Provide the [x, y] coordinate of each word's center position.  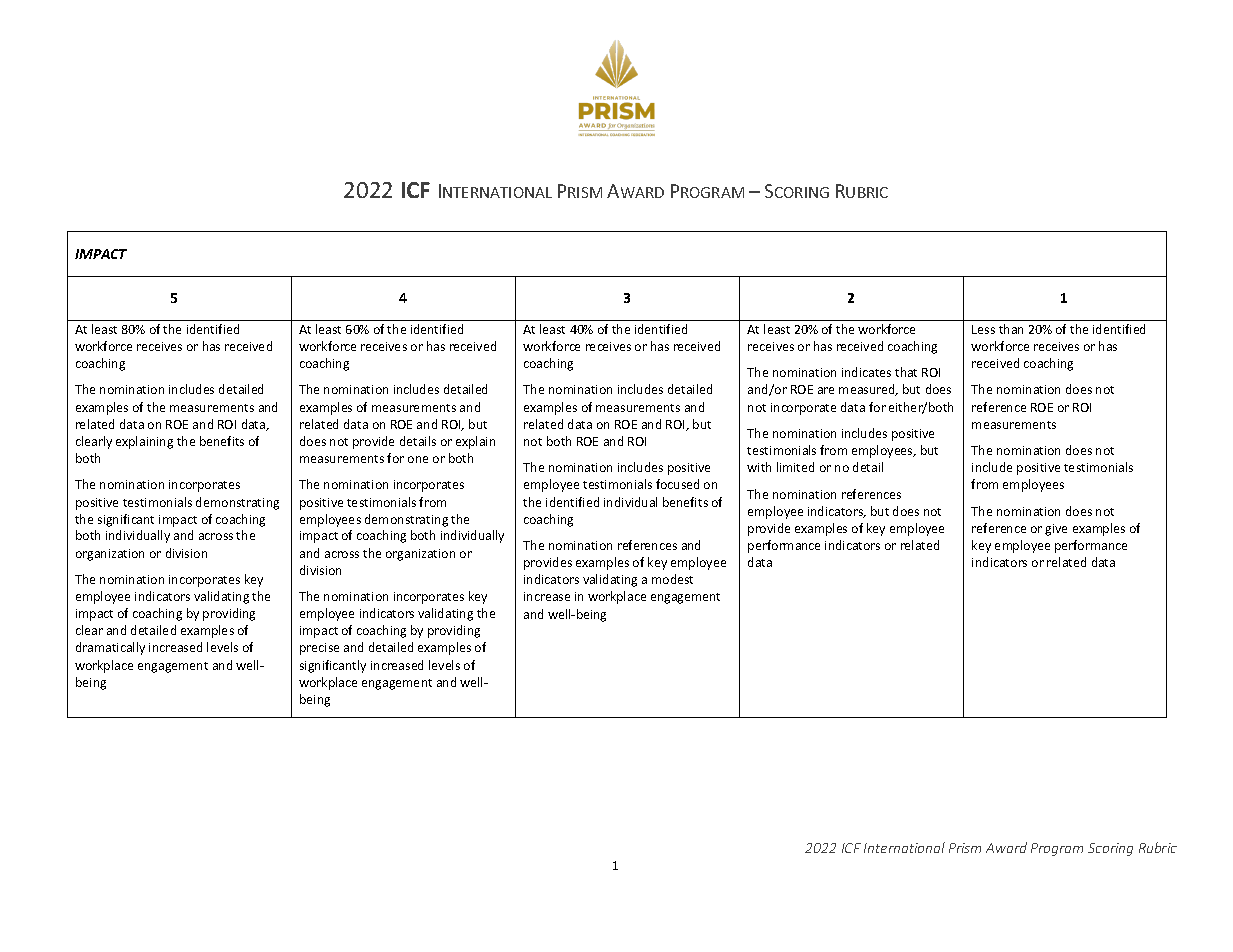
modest [672, 579]
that [906, 372]
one [418, 459]
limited [795, 467]
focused [677, 484]
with [759, 467]
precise [319, 649]
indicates [866, 372]
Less [983, 329]
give [1056, 530]
